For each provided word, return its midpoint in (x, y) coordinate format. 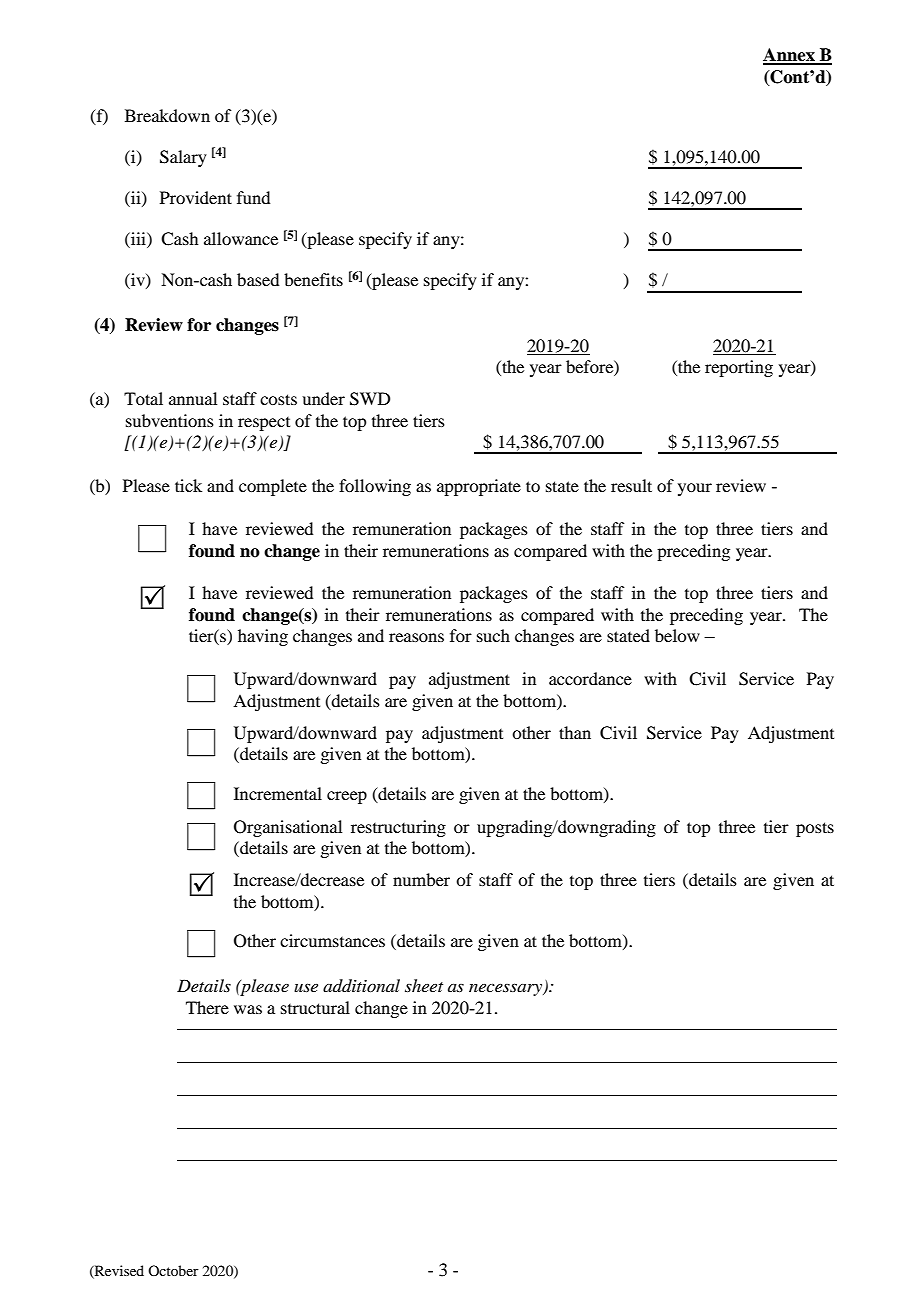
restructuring (398, 828)
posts (815, 829)
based (258, 279)
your (695, 489)
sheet (424, 985)
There (207, 1007)
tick (188, 485)
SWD (370, 399)
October (173, 1270)
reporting (739, 368)
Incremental (278, 793)
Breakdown (167, 115)
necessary (507, 990)
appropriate (479, 487)
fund (253, 197)
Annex (790, 56)
